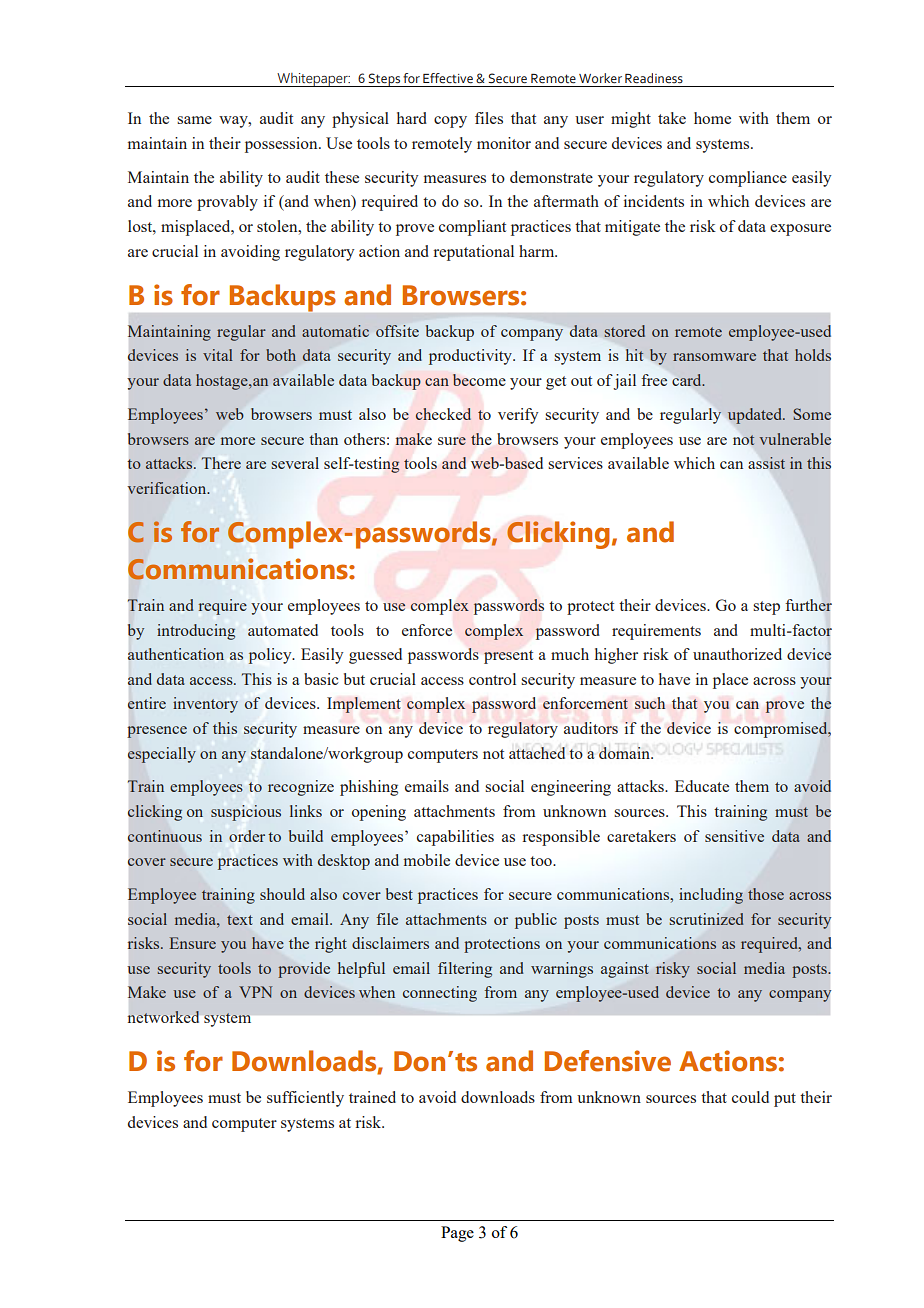  Describe the element at coordinates (734, 836) in the screenshot. I see `sensitive` at that location.
